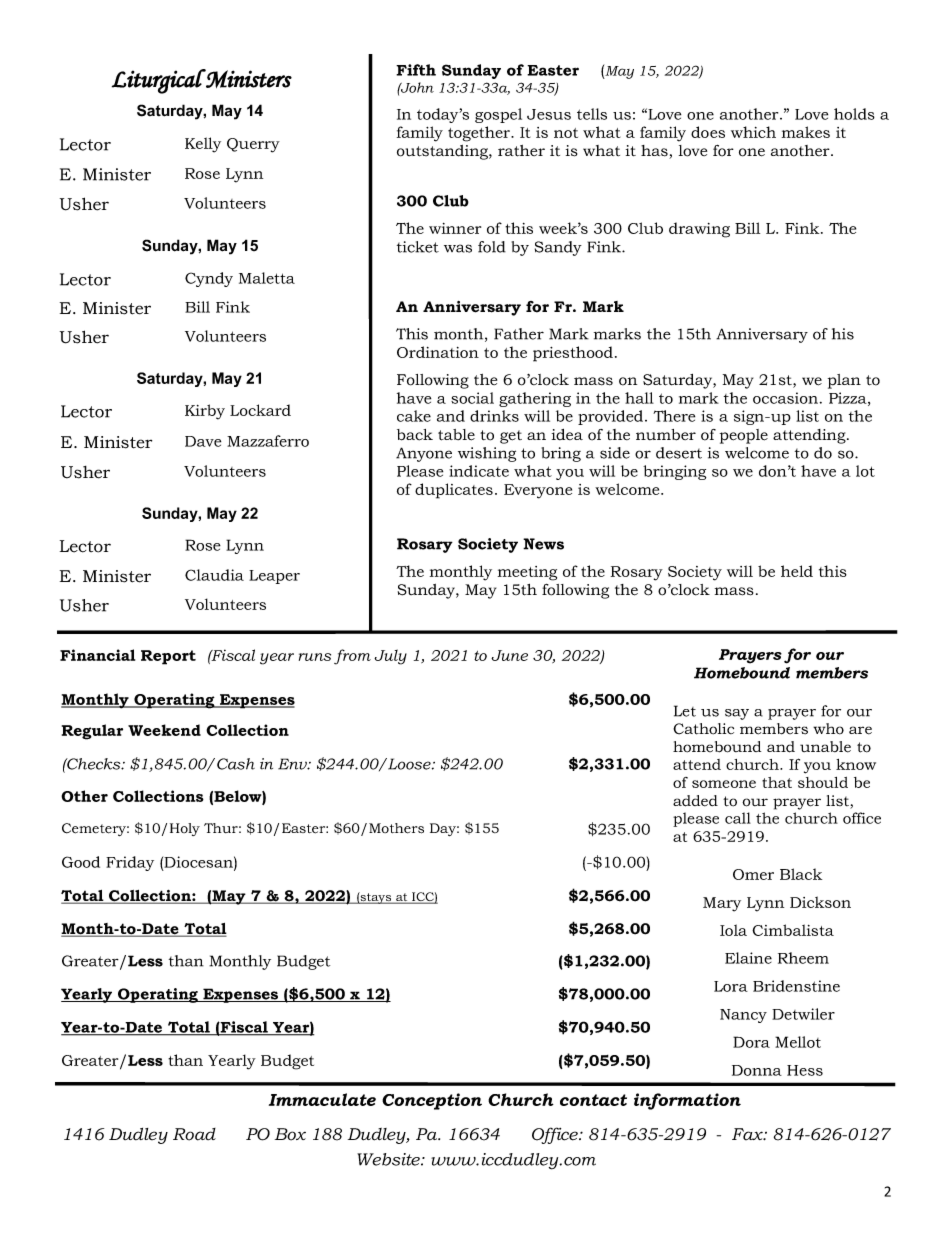 The height and width of the document is (1233, 952). Describe the element at coordinates (456, 435) in the document. I see `table` at that location.
